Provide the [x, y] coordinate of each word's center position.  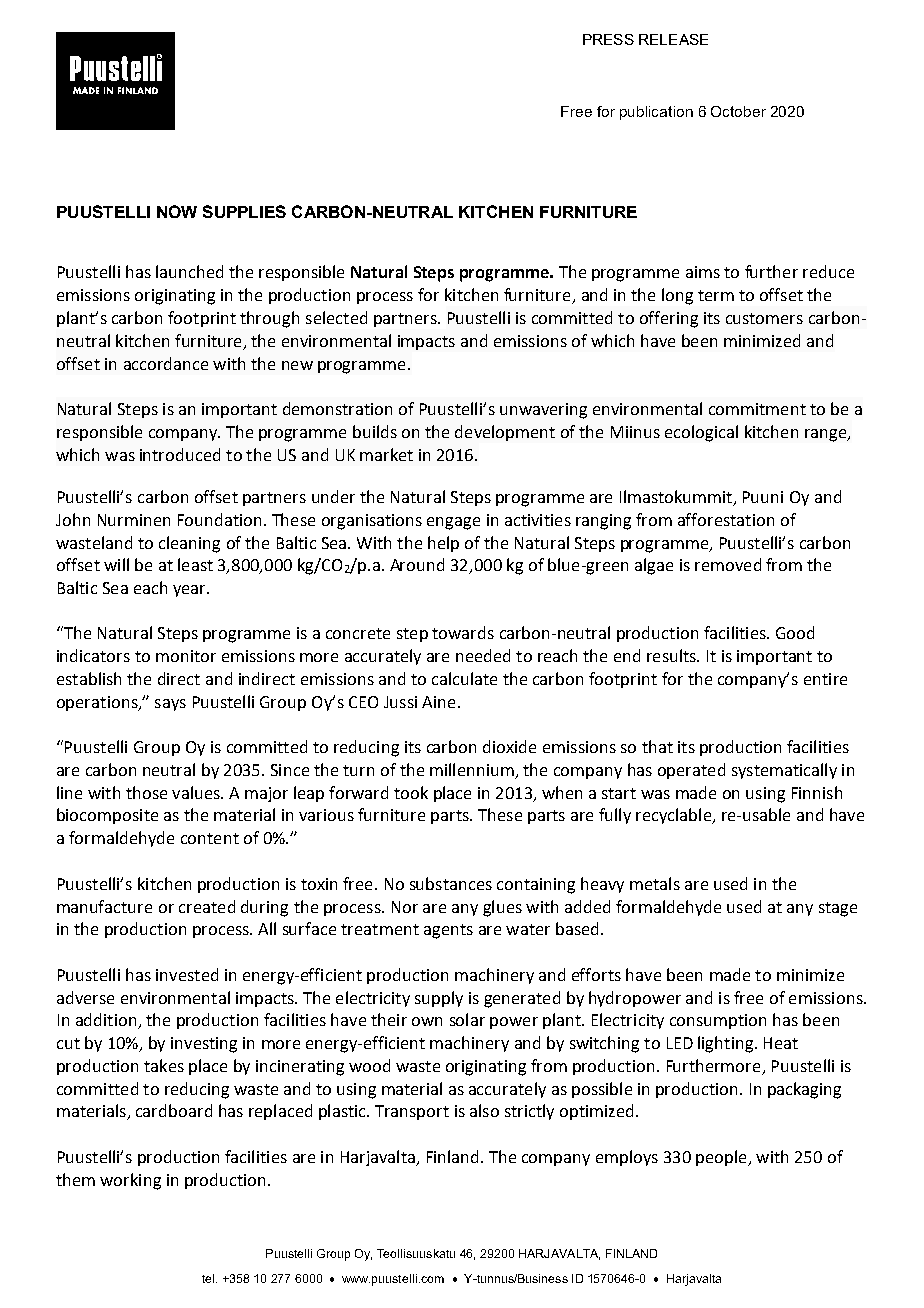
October [738, 111]
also [484, 1110]
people [722, 1158]
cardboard [174, 1110]
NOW [177, 211]
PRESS [608, 39]
